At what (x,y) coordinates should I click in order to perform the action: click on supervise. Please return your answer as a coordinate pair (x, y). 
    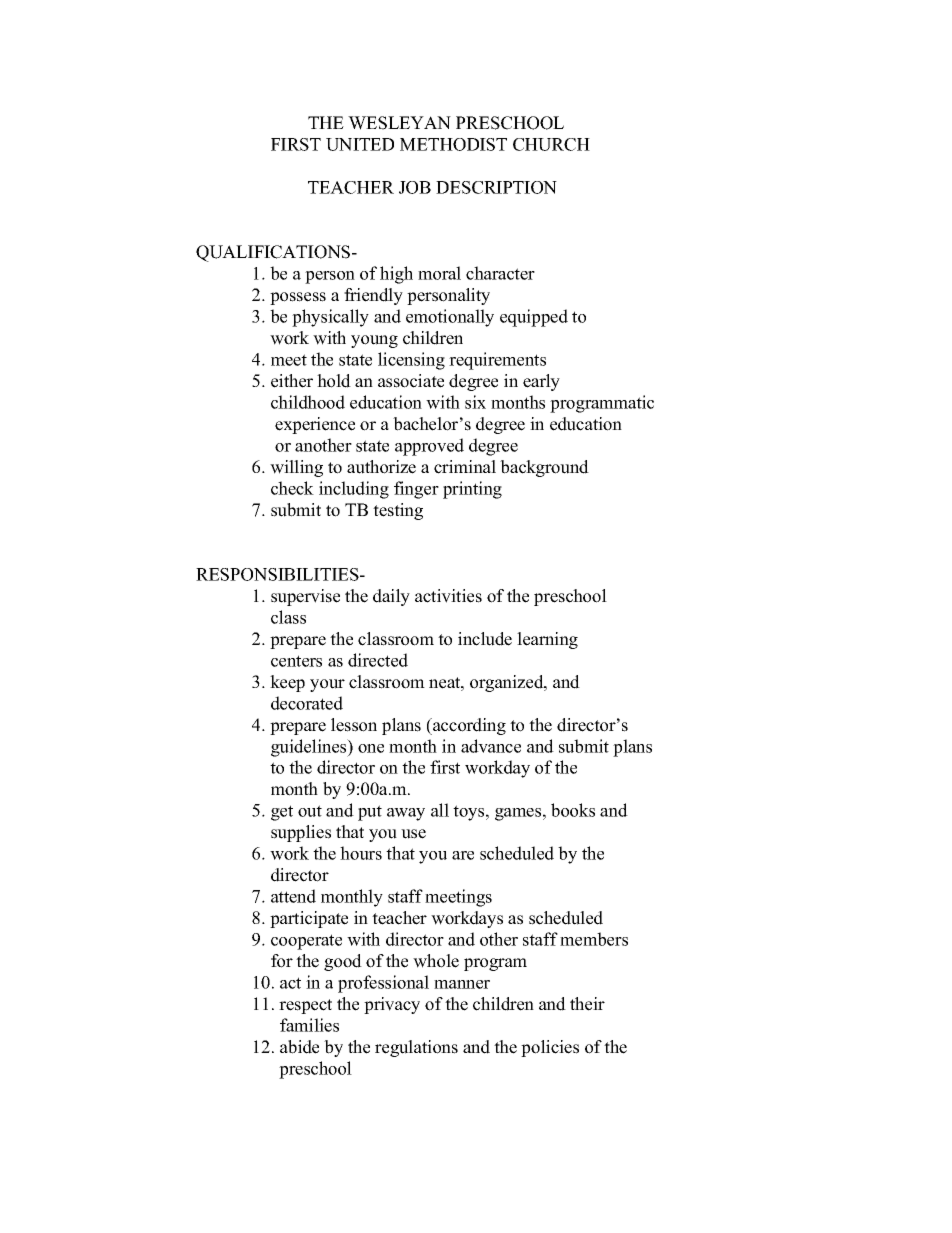
    Looking at the image, I should click on (305, 597).
